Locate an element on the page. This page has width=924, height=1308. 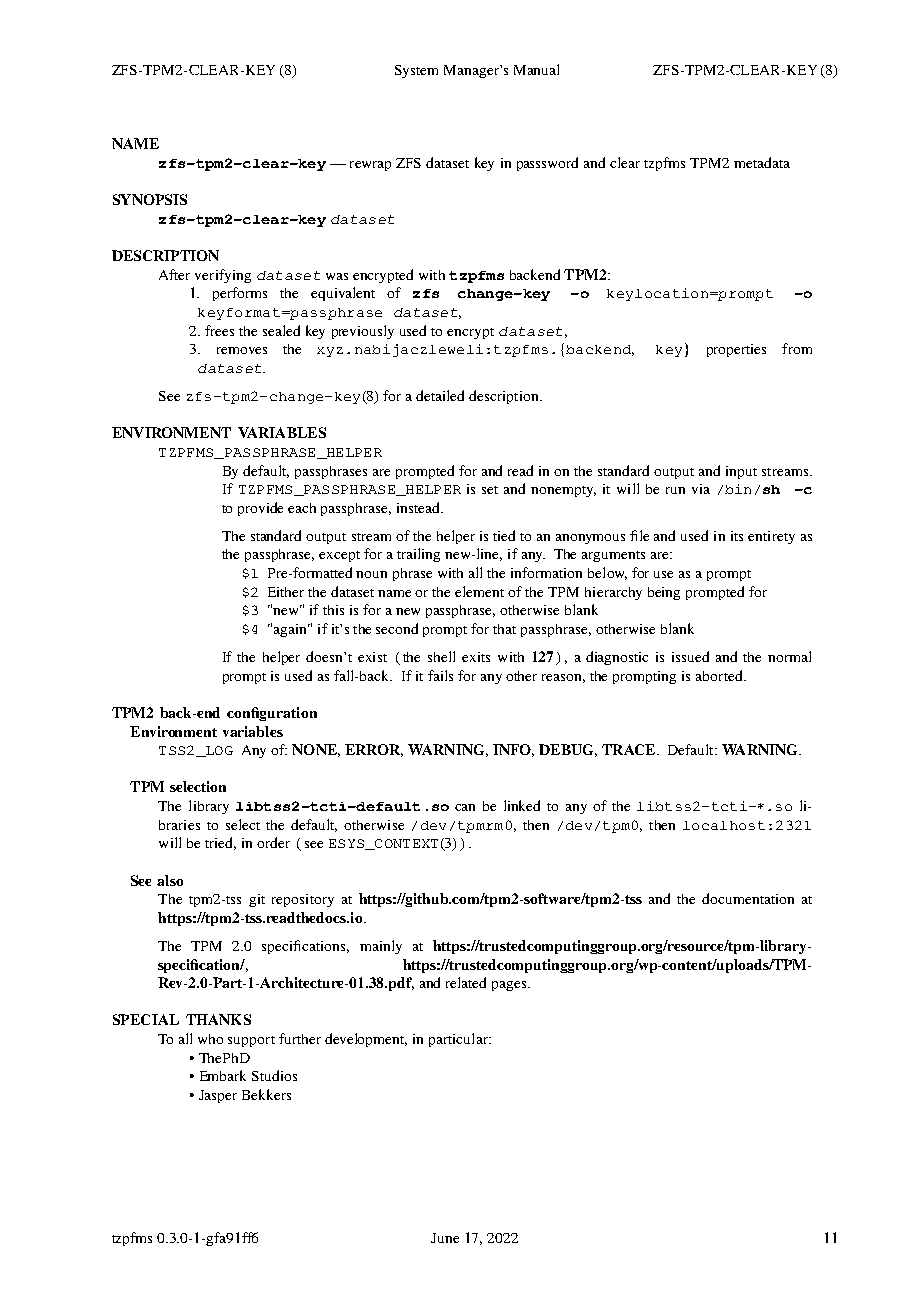
properties is located at coordinates (736, 350).
